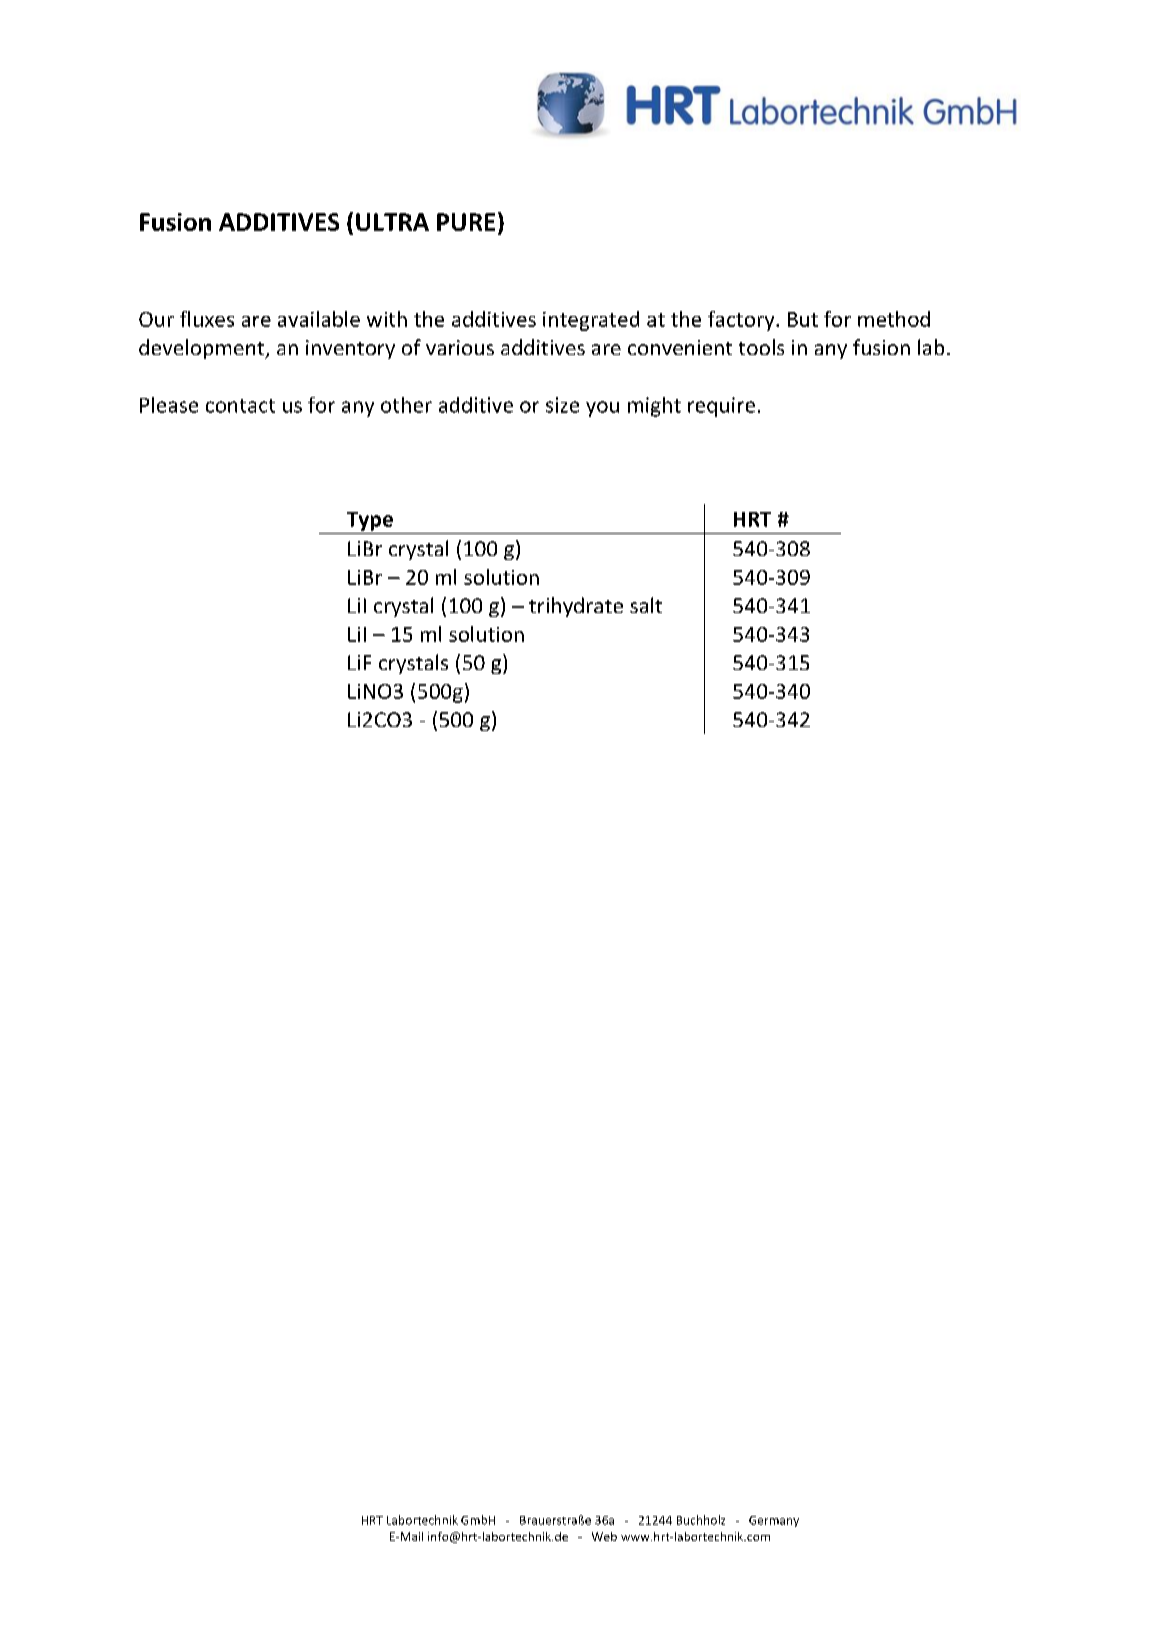 This screenshot has width=1160, height=1640. I want to click on salt, so click(646, 605).
